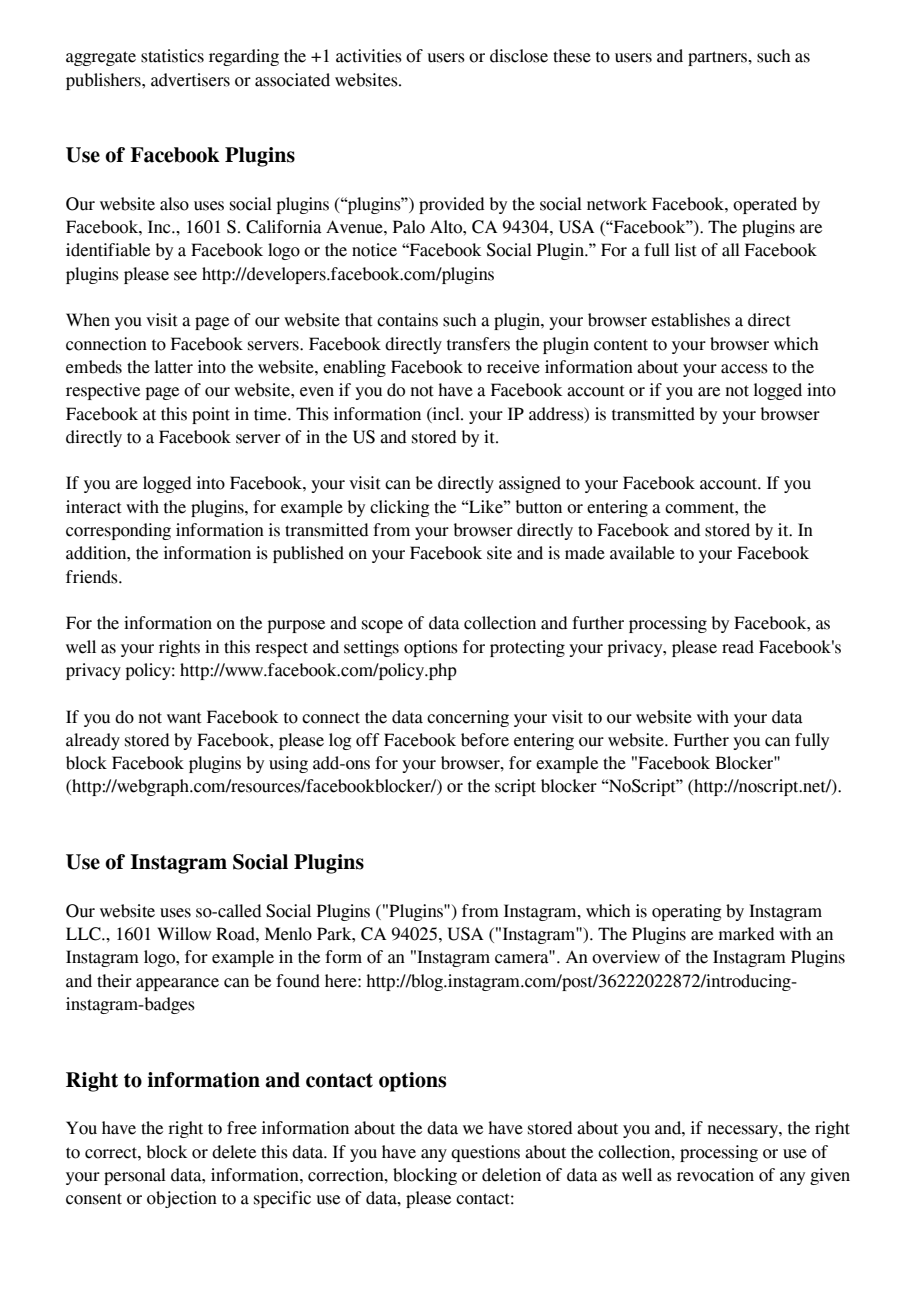 This screenshot has height=1308, width=924. Describe the element at coordinates (211, 415) in the screenshot. I see `point` at that location.
